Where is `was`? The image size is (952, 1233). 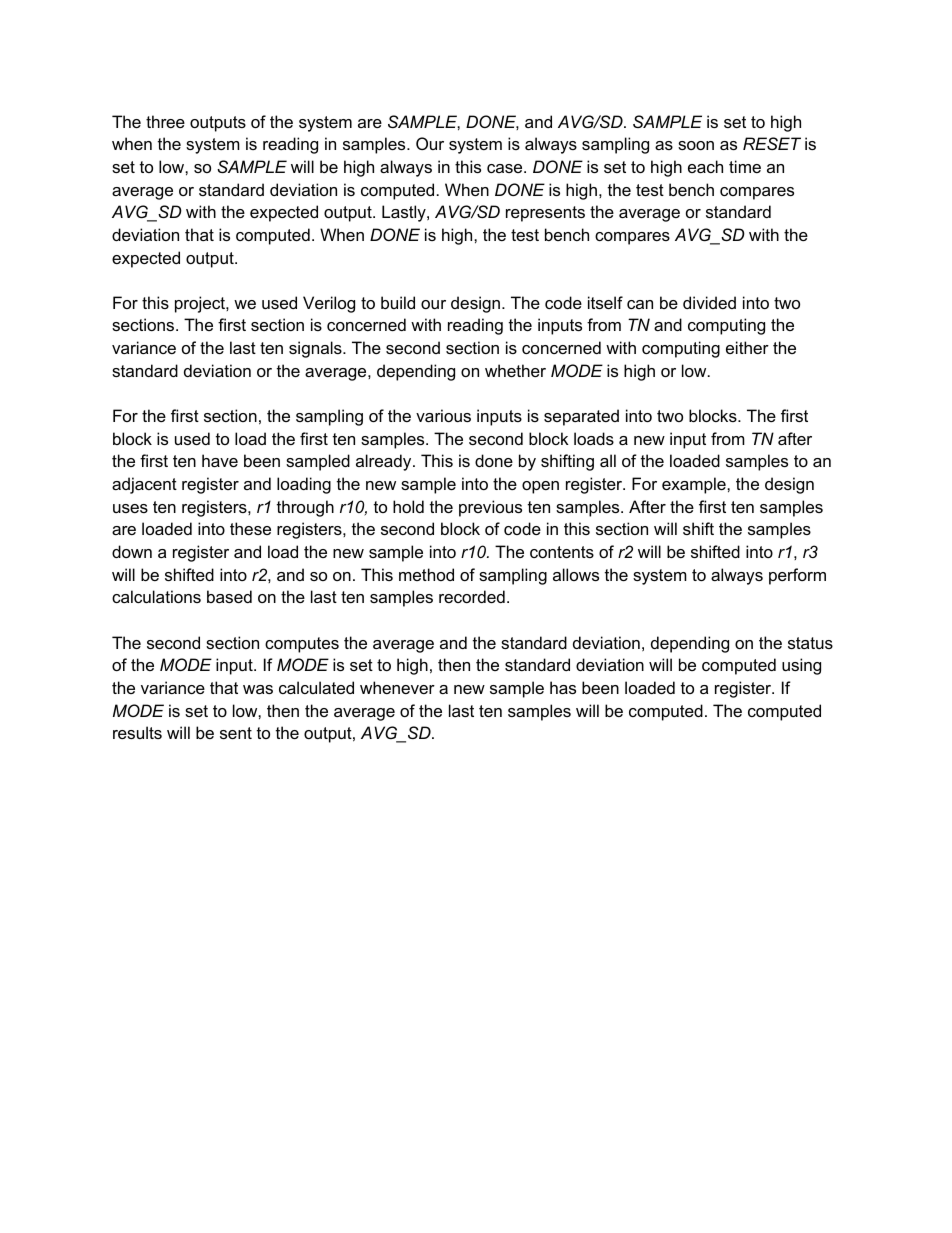 was is located at coordinates (258, 689).
